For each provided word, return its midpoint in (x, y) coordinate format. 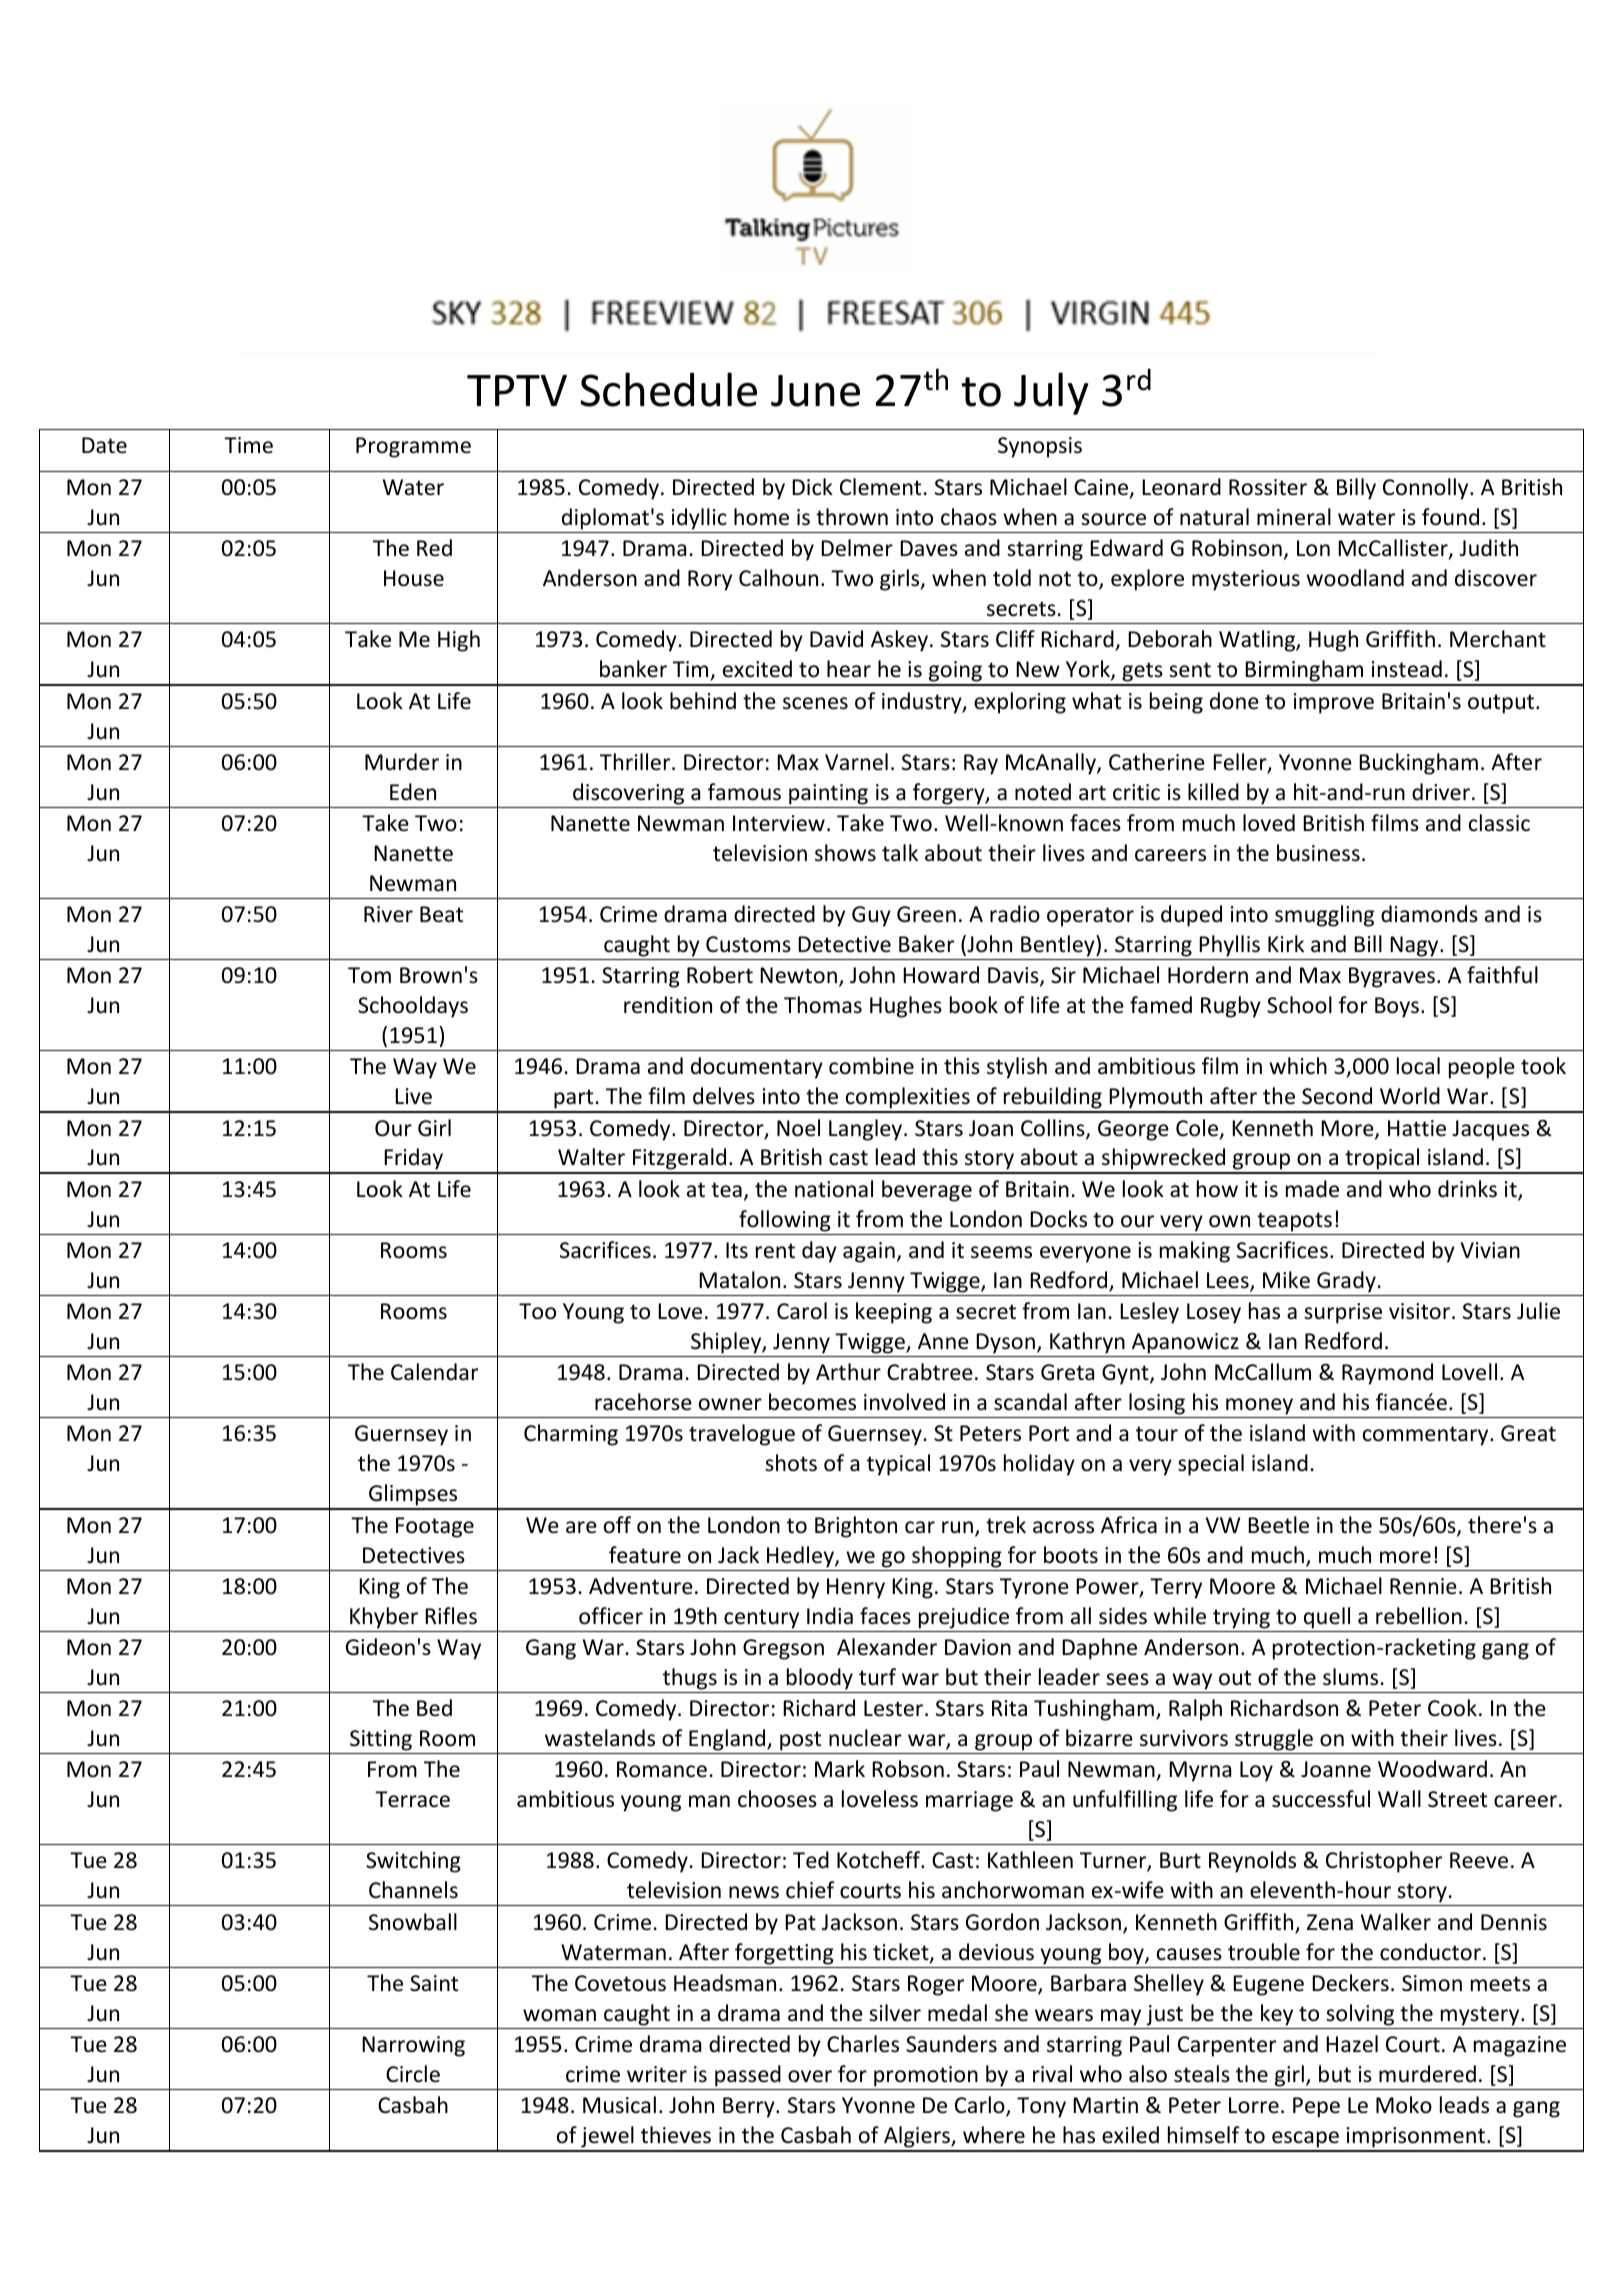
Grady (1346, 1282)
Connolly (1427, 489)
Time (248, 445)
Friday (414, 1160)
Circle (413, 2074)
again (869, 1252)
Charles (863, 2044)
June (815, 391)
